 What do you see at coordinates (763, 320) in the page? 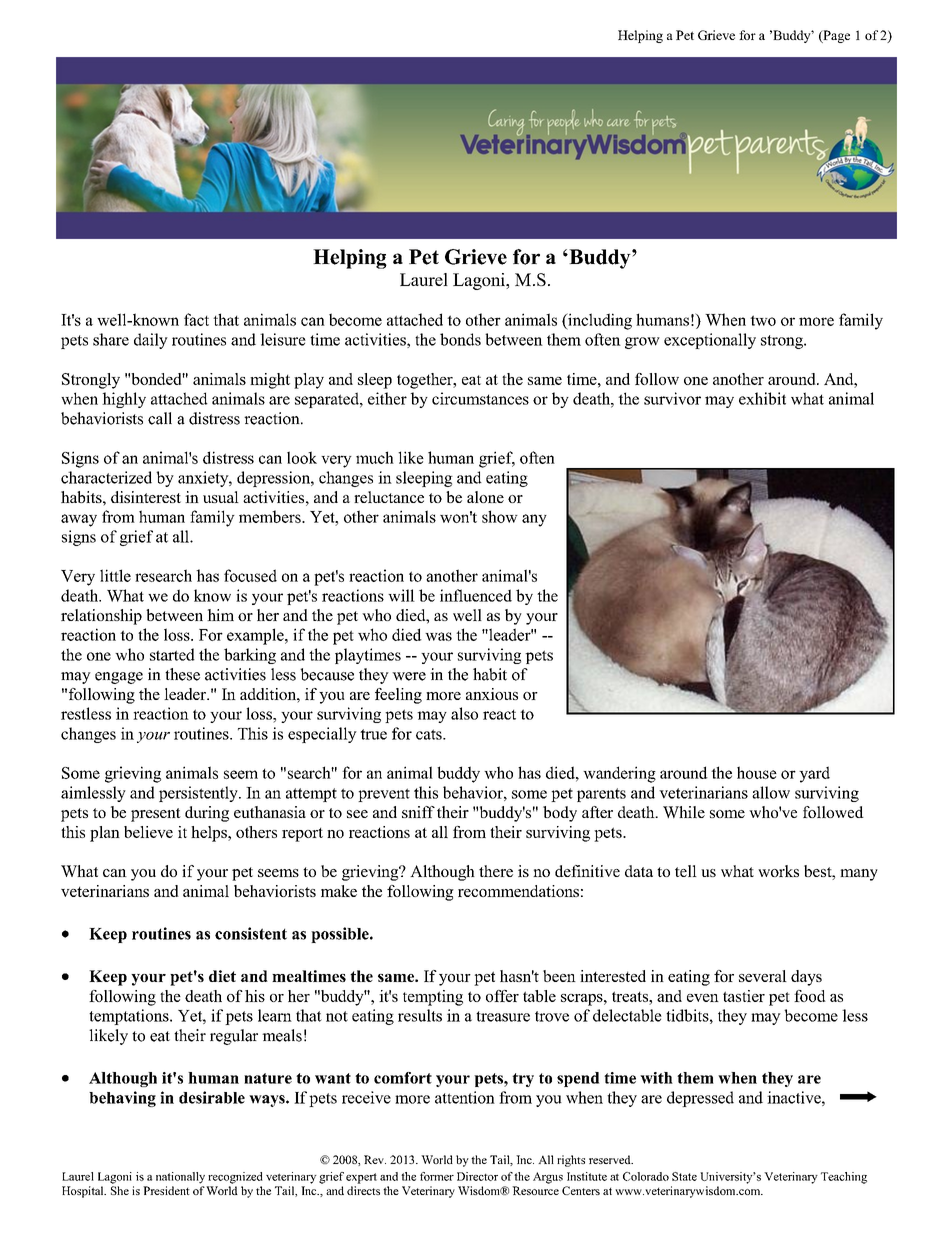
I see `two` at bounding box center [763, 320].
